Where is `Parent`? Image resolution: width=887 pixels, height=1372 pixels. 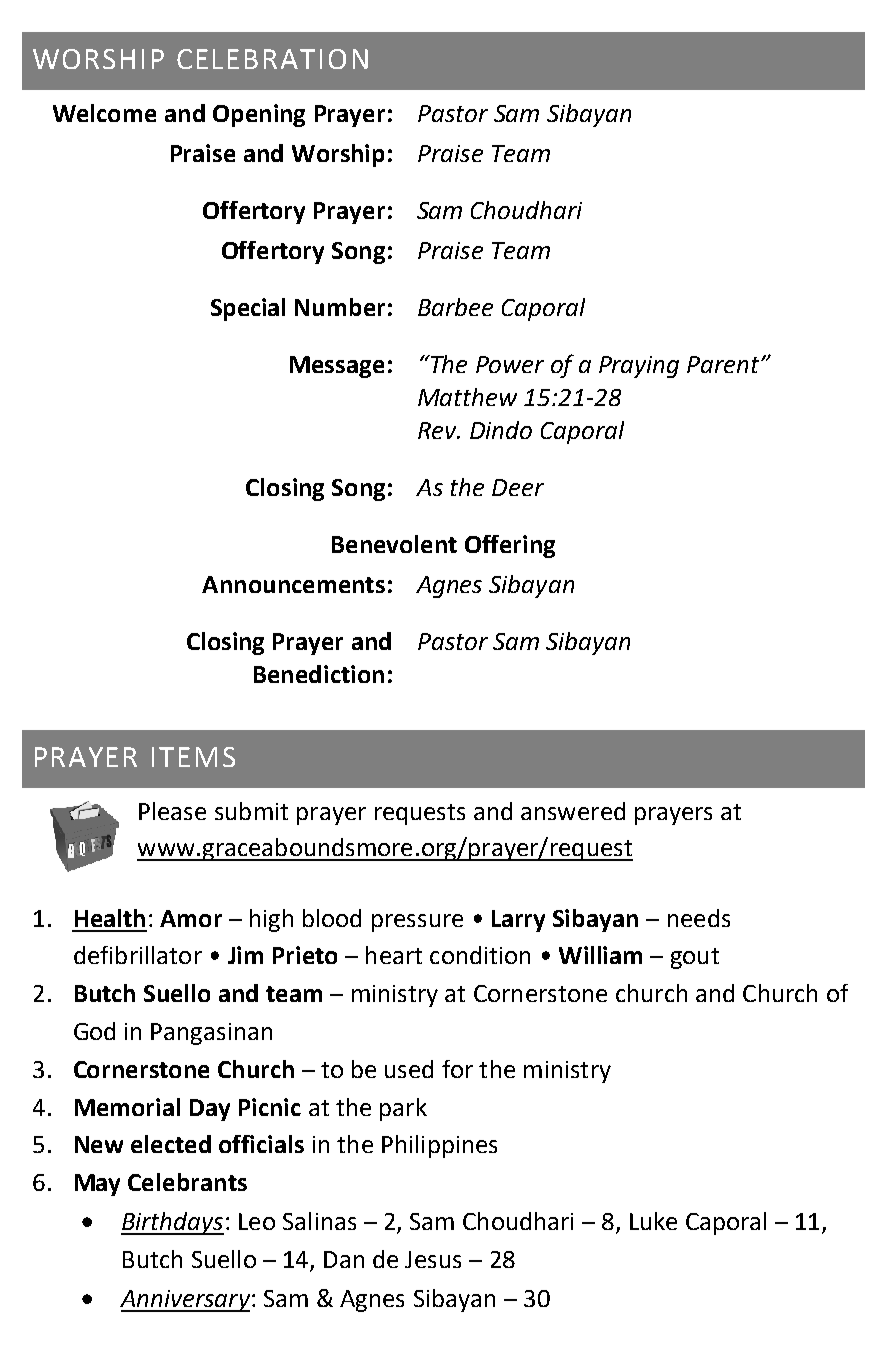 Parent is located at coordinates (723, 364).
